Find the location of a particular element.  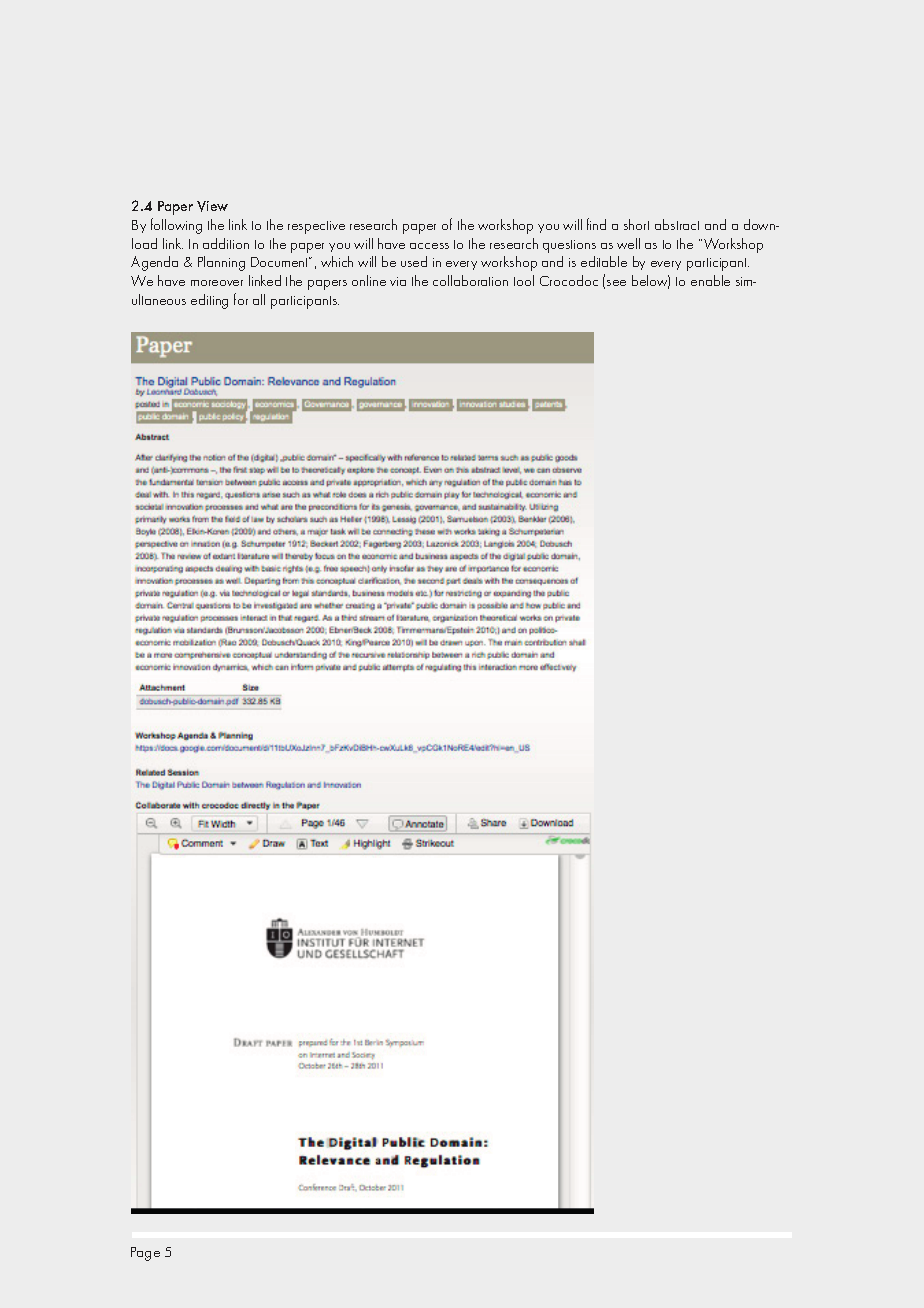

well is located at coordinates (628, 243).
